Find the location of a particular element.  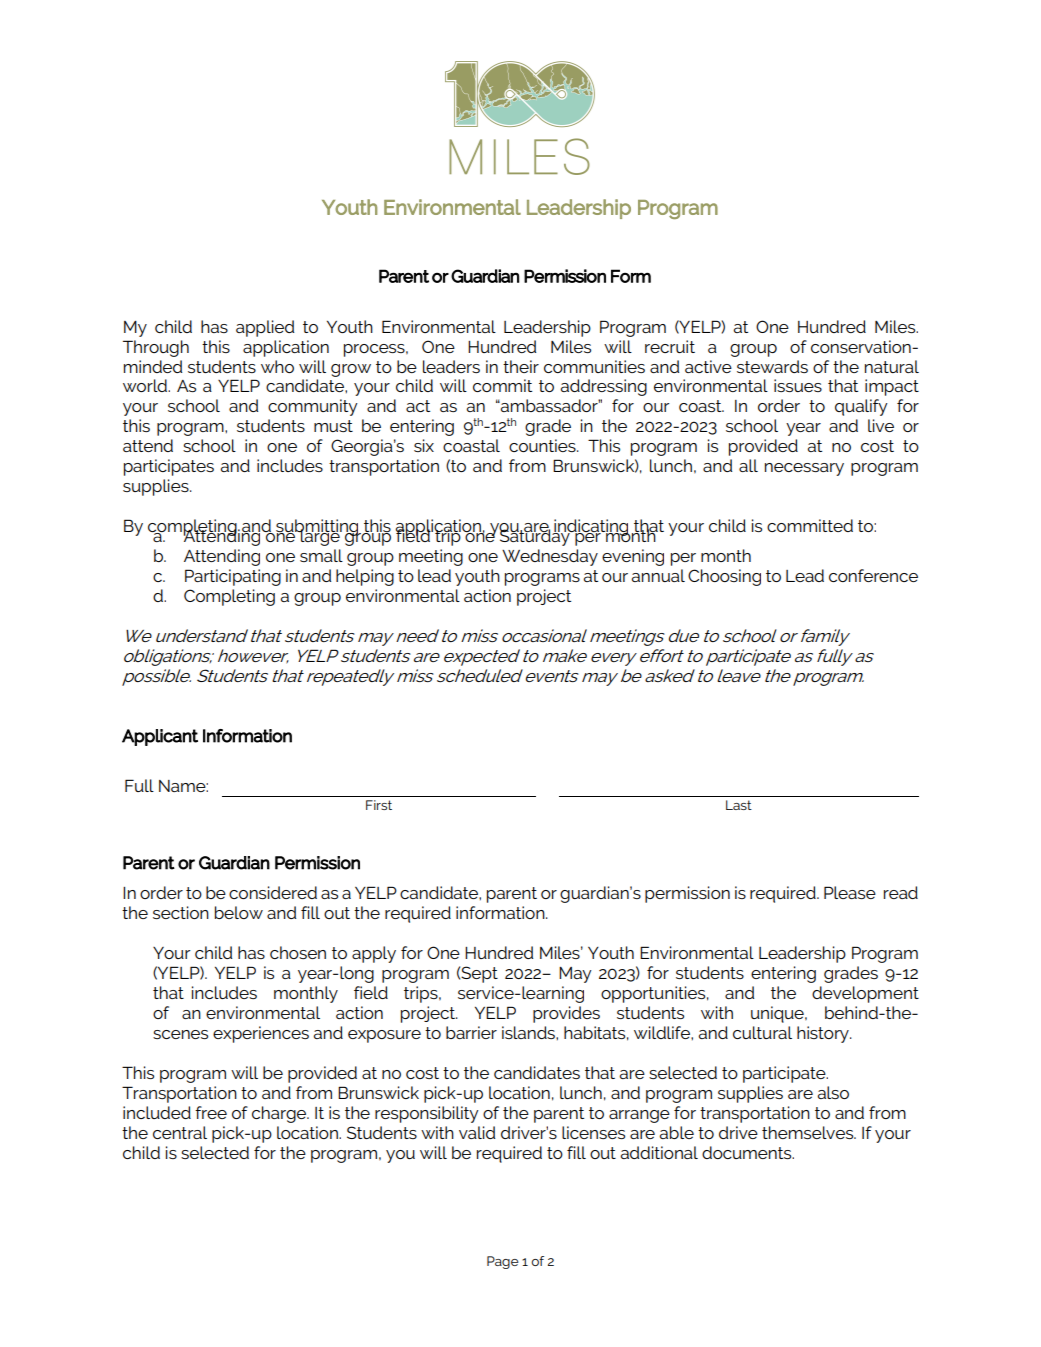

Wednesday is located at coordinates (550, 557).
